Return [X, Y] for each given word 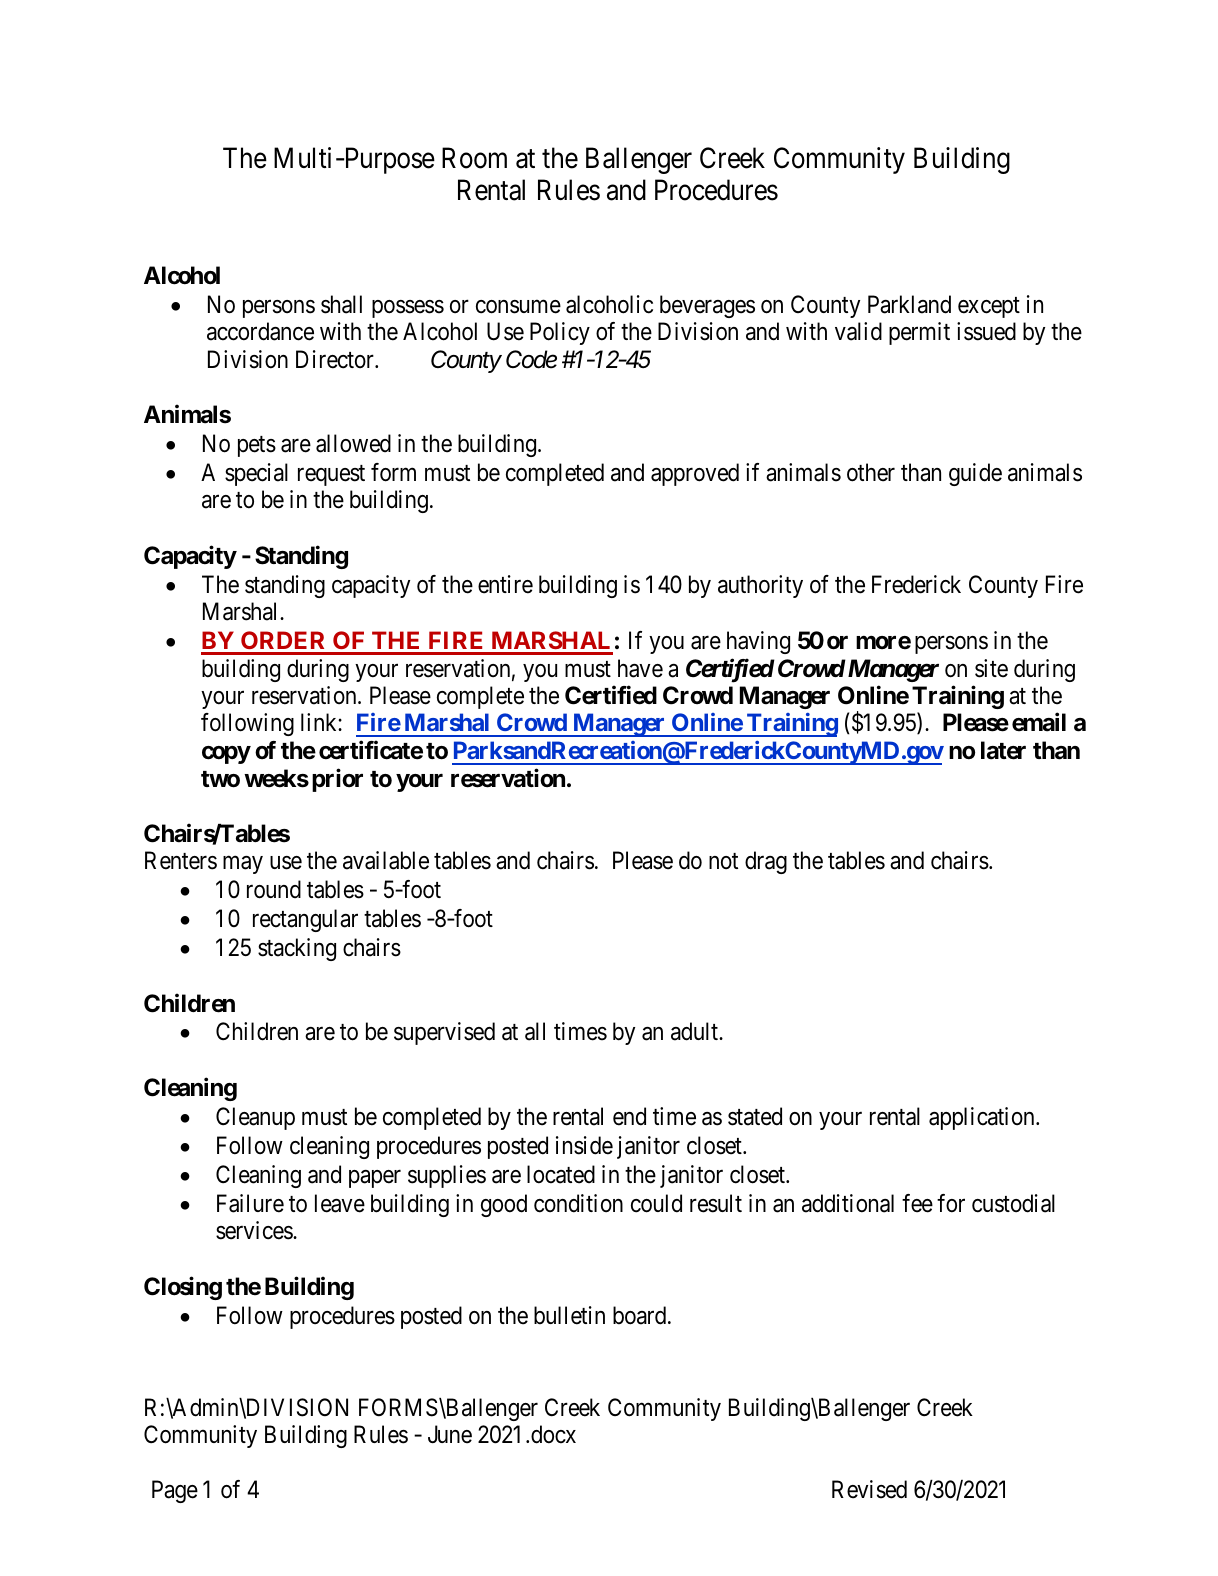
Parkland [909, 304]
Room [474, 158]
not [723, 861]
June [450, 1435]
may [243, 865]
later [1003, 750]
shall [341, 304]
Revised [869, 1489]
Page [175, 1492]
